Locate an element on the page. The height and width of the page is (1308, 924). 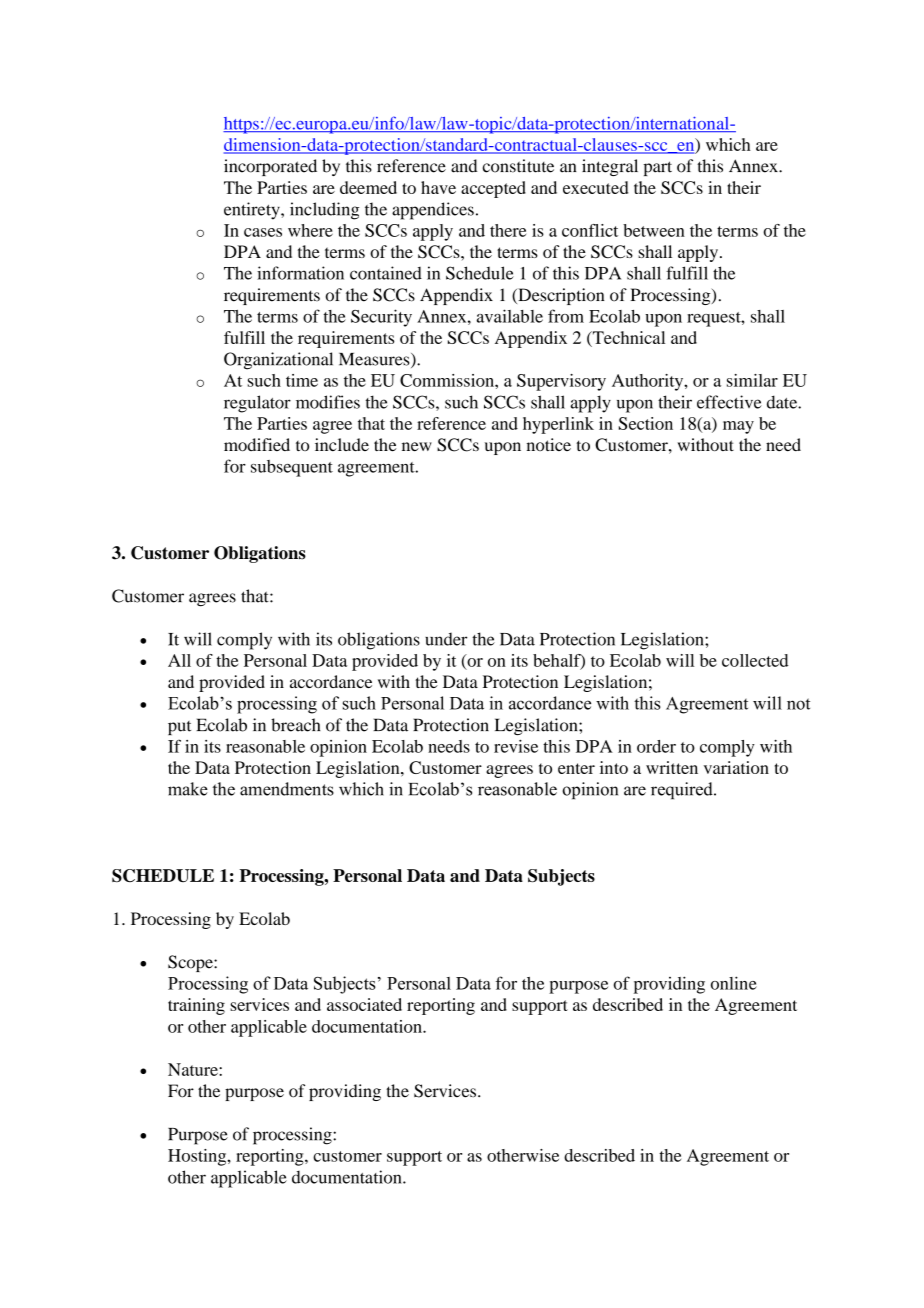
between is located at coordinates (654, 230).
